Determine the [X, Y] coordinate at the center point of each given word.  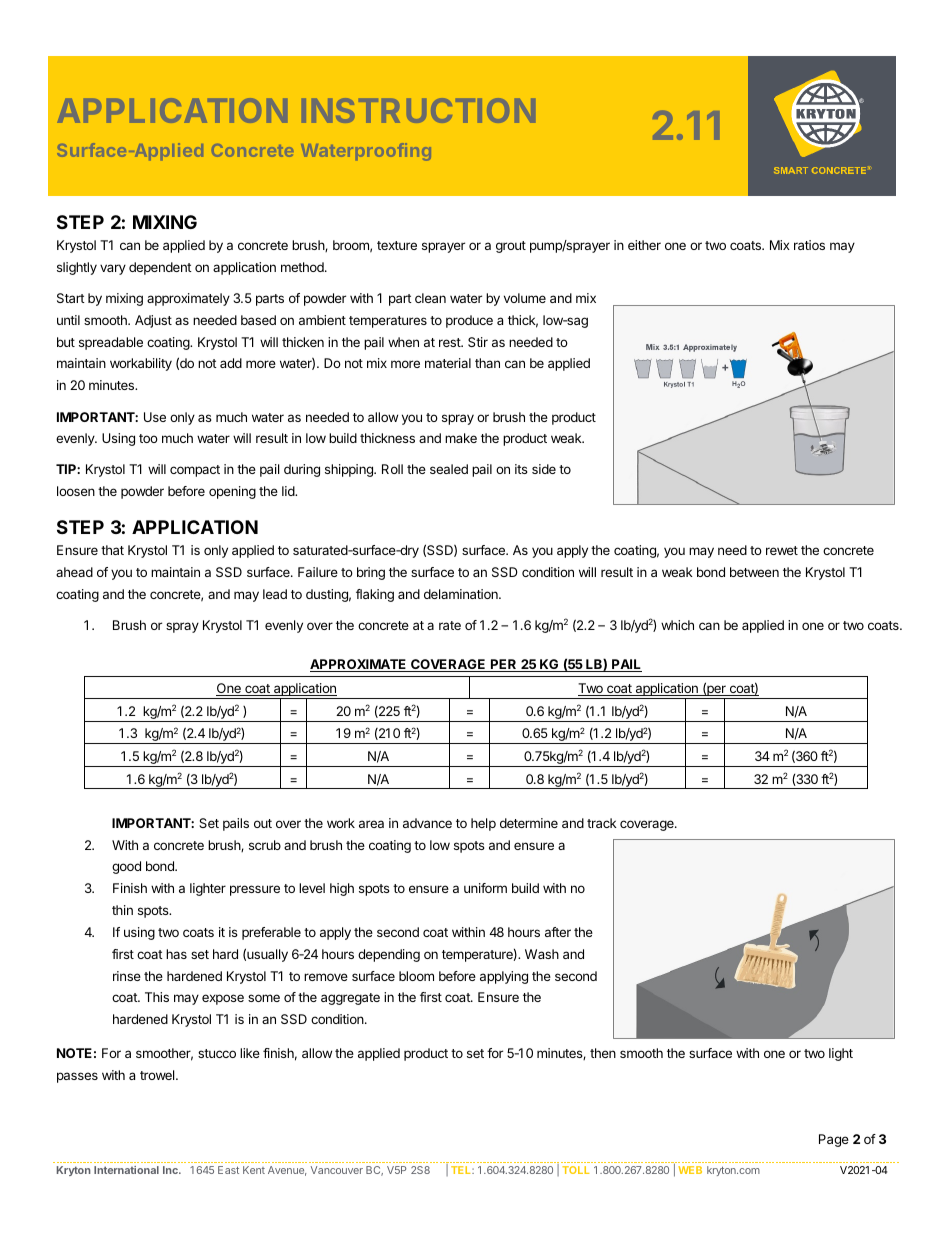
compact [195, 471]
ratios [809, 245]
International [126, 1170]
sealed [449, 469]
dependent [160, 268]
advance [427, 823]
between [754, 572]
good [126, 867]
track [602, 823]
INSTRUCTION [418, 110]
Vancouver [337, 1170]
